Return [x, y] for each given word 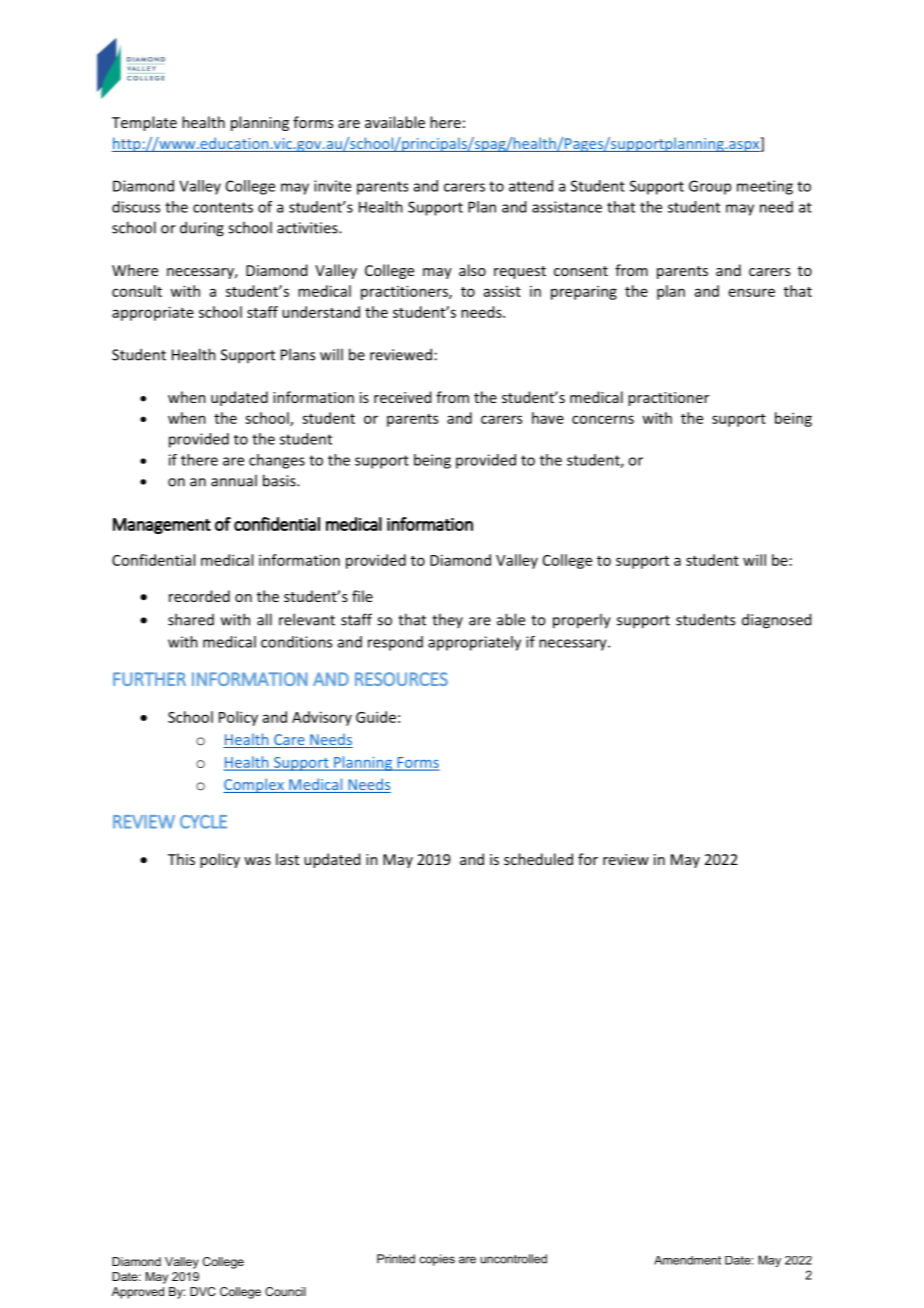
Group [710, 187]
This [181, 859]
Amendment [687, 1260]
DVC [203, 1291]
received [402, 397]
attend [531, 186]
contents [223, 207]
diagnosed [776, 621]
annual [234, 480]
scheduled [538, 859]
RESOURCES [401, 679]
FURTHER [149, 679]
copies [437, 1260]
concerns [603, 419]
